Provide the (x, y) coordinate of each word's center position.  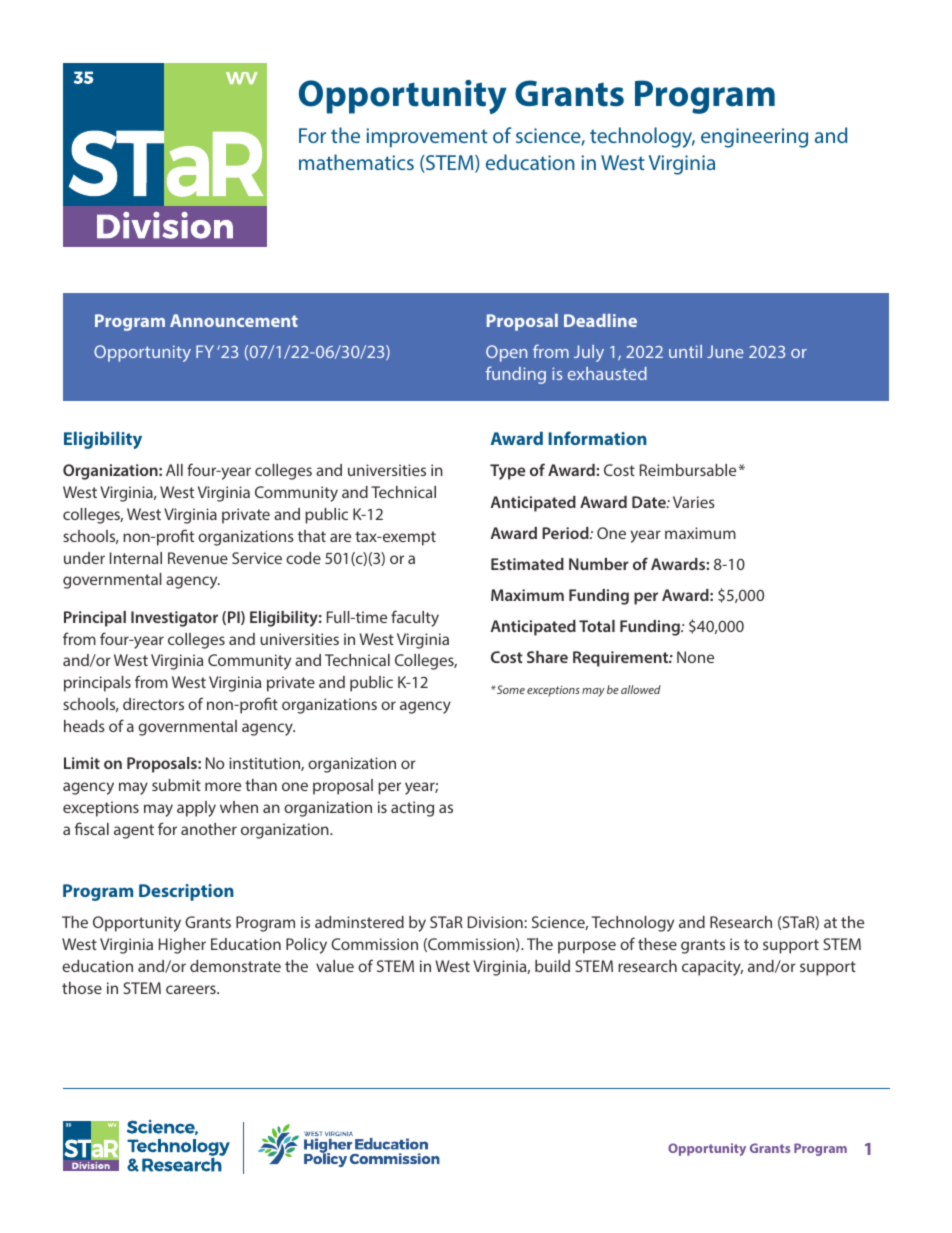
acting (412, 809)
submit (176, 785)
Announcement (234, 320)
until (685, 351)
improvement (427, 138)
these (657, 944)
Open (506, 353)
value (335, 966)
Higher (182, 946)
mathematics (356, 162)
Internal (136, 558)
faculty (415, 618)
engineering (754, 138)
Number (599, 564)
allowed (641, 689)
